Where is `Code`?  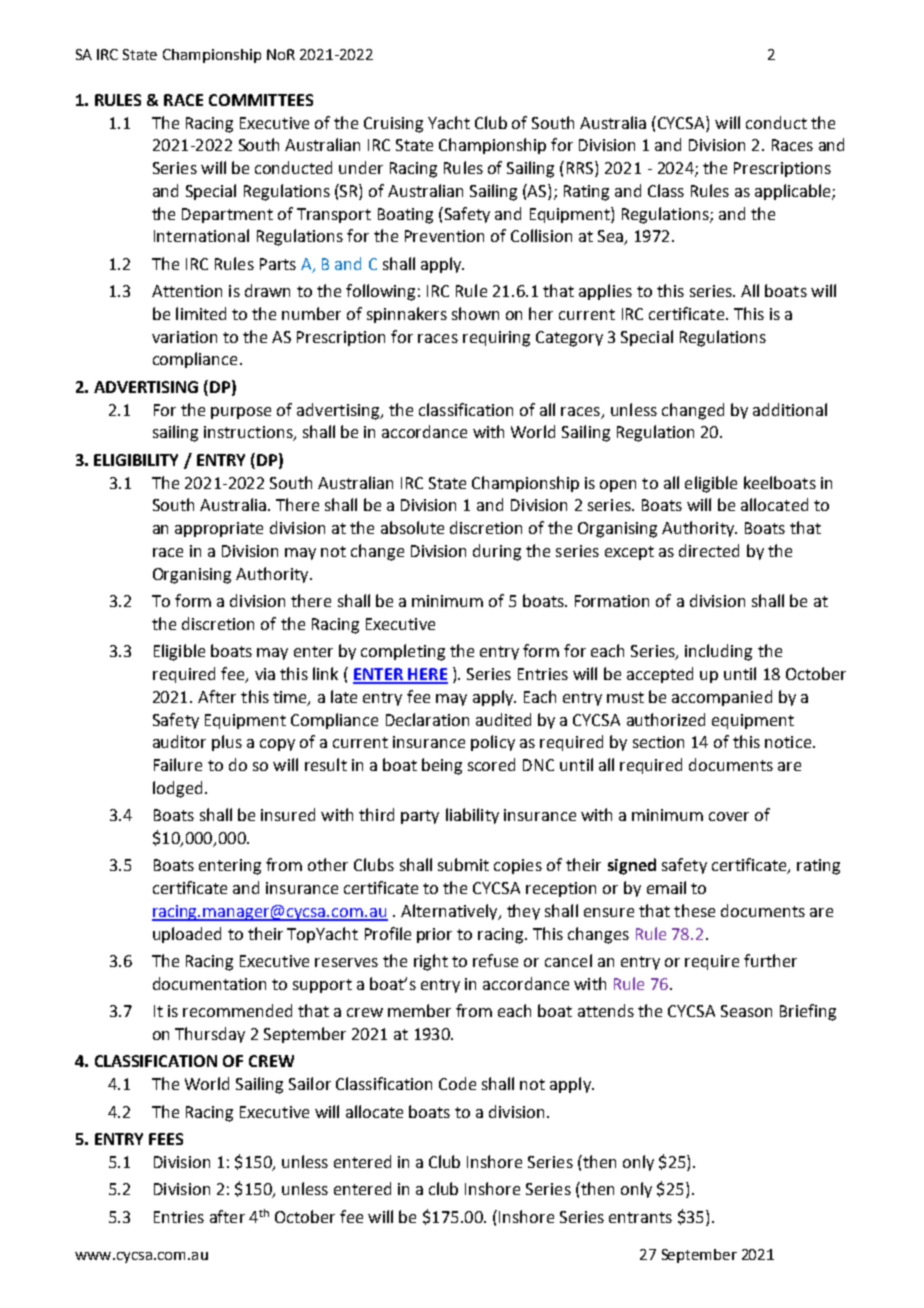
Code is located at coordinates (457, 1083).
